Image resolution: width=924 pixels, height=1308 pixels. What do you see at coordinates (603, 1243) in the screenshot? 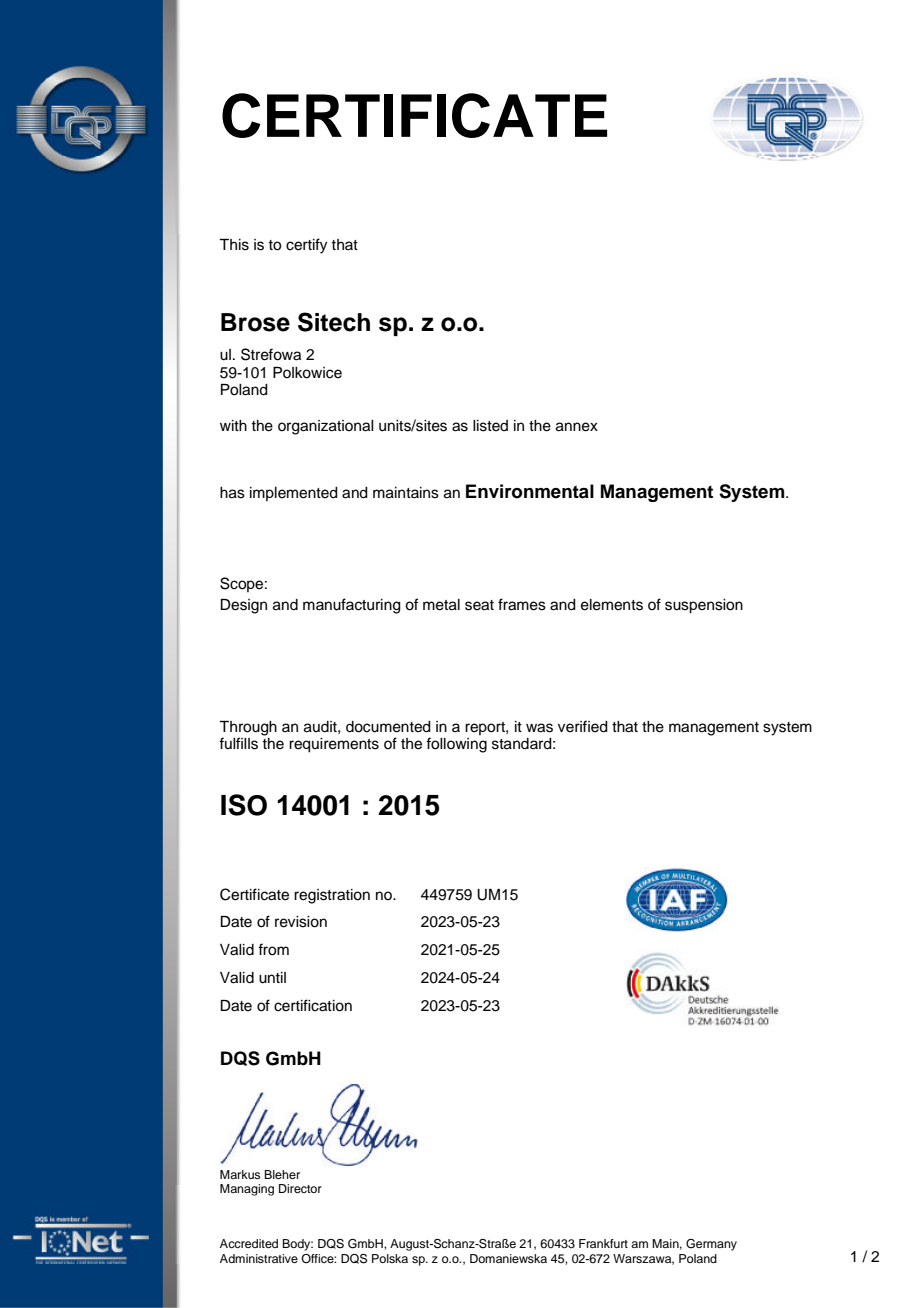
I see `Frankfurt` at bounding box center [603, 1243].
